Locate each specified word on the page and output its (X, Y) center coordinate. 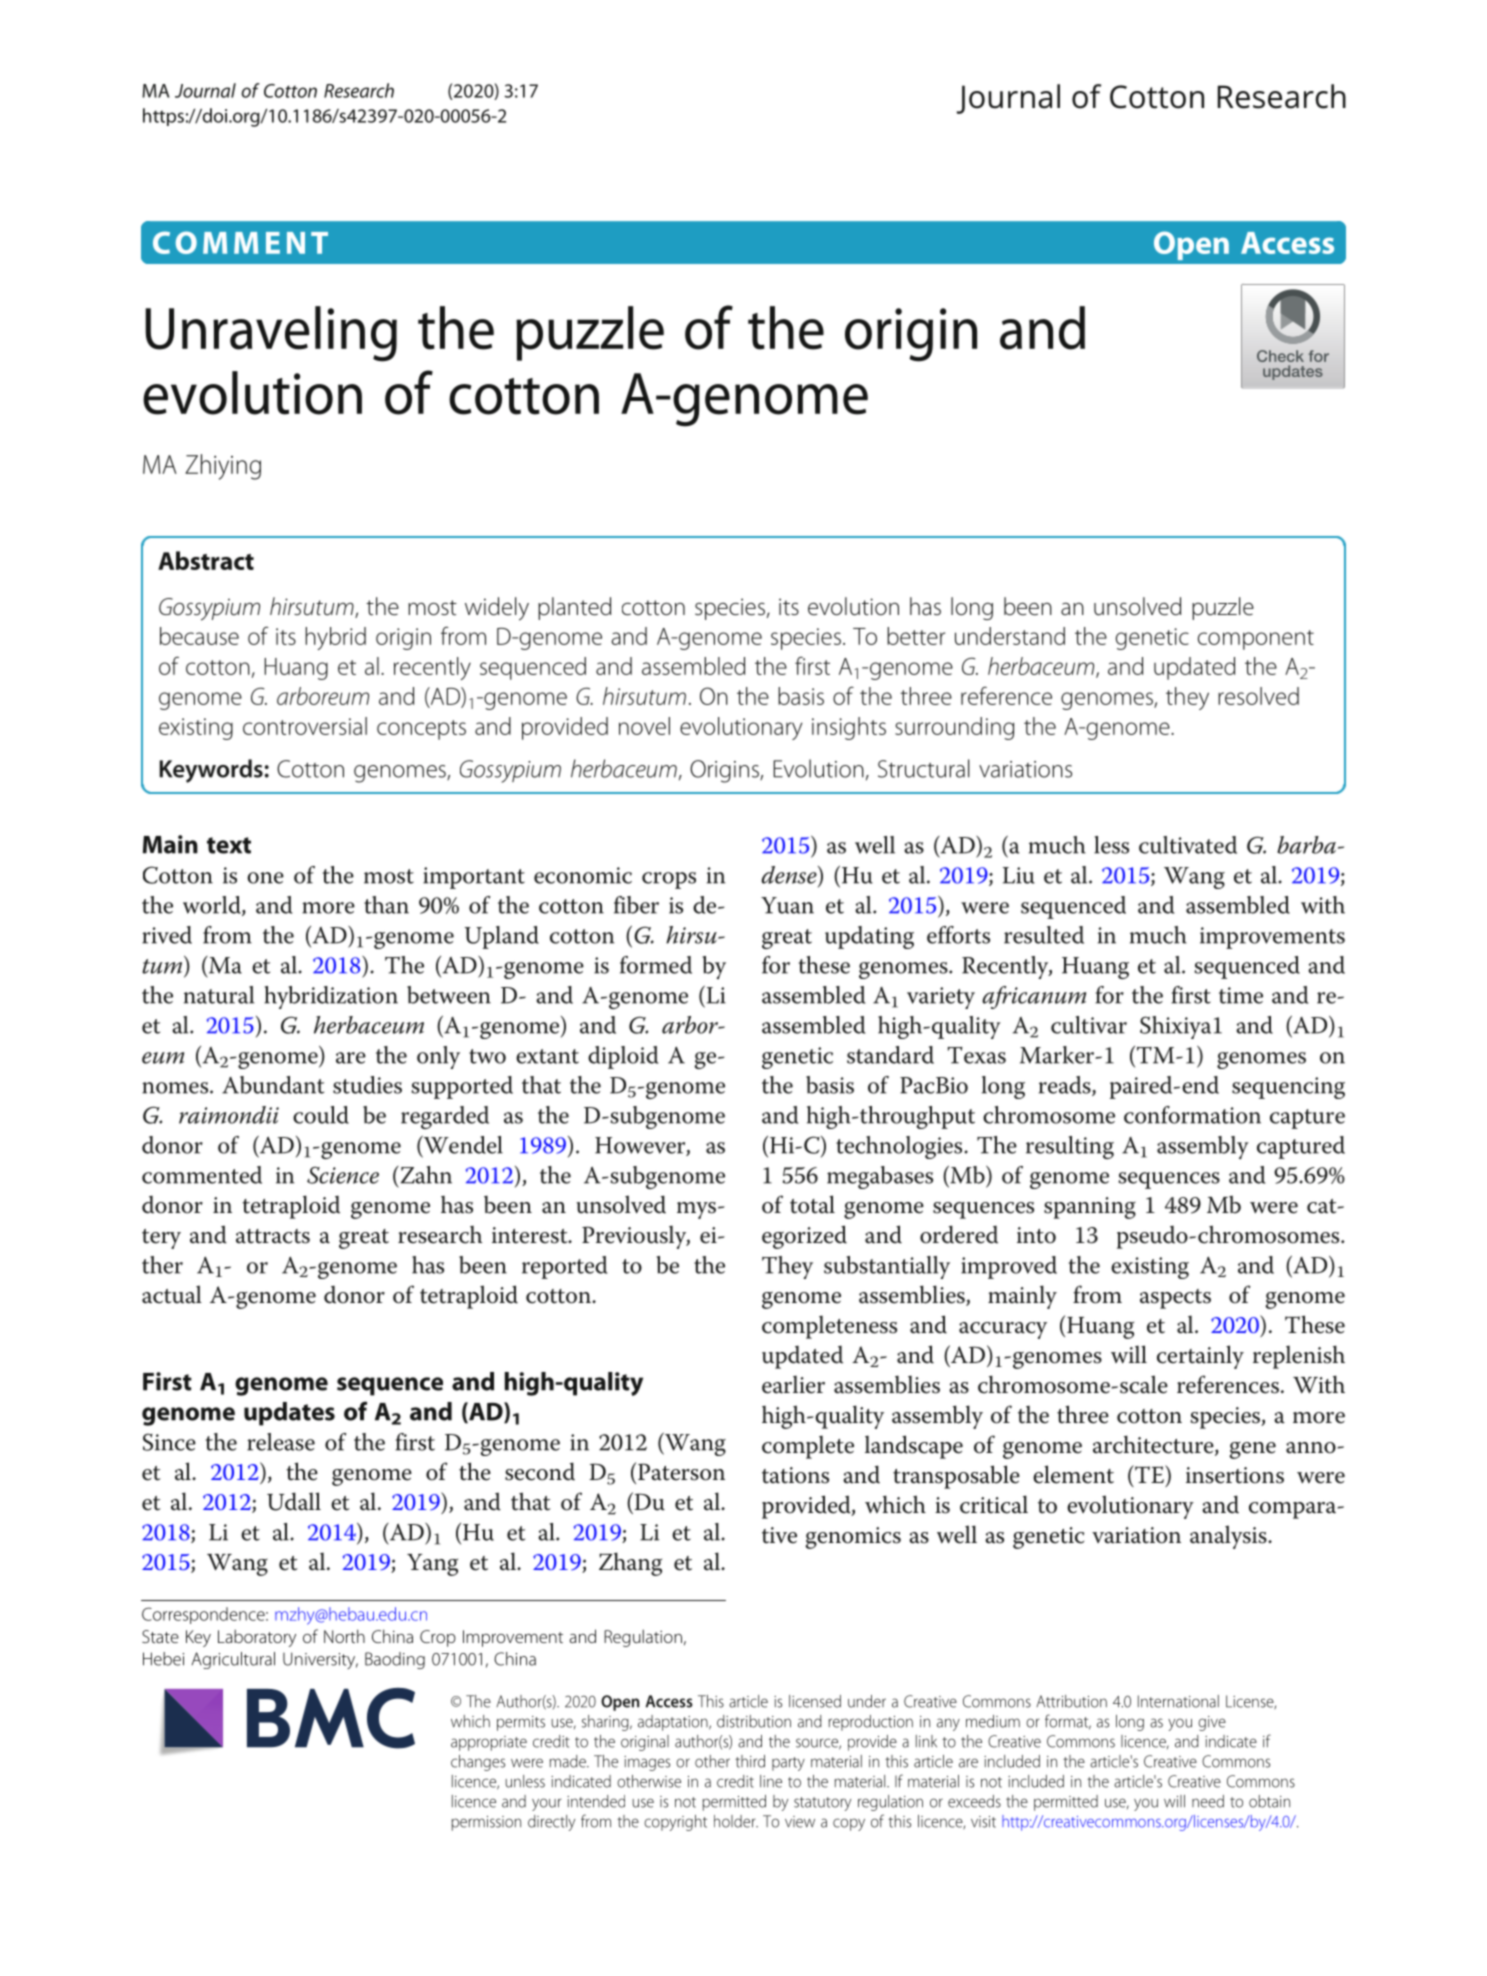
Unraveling (271, 334)
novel (644, 726)
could (321, 1115)
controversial (305, 726)
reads (1066, 1086)
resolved (1258, 696)
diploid (623, 1057)
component (1256, 640)
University (320, 1660)
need (1208, 1801)
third (750, 1761)
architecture (1154, 1445)
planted (574, 608)
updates (289, 1414)
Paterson (681, 1472)
